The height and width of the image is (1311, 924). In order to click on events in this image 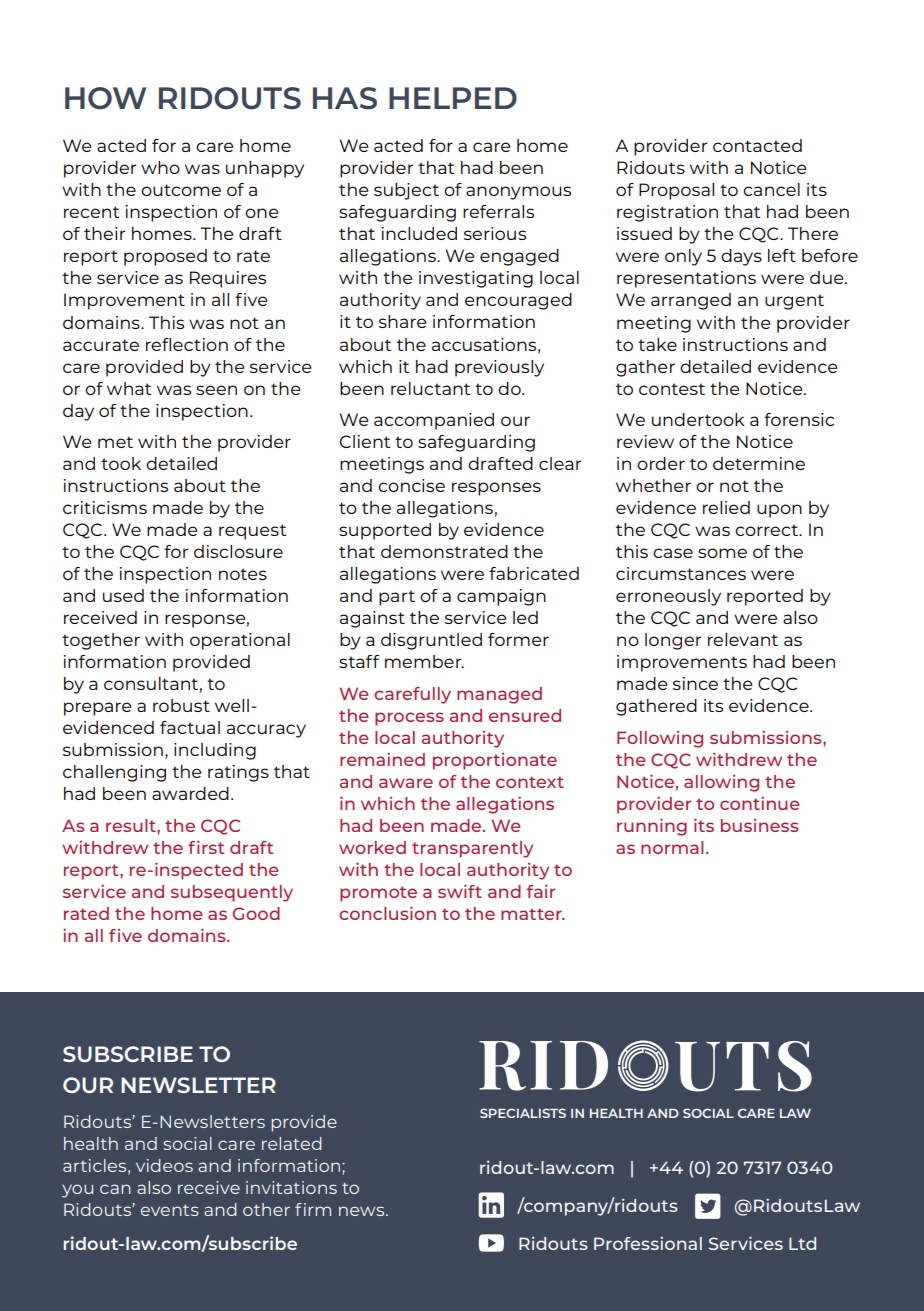, I will do `click(170, 1210)`.
